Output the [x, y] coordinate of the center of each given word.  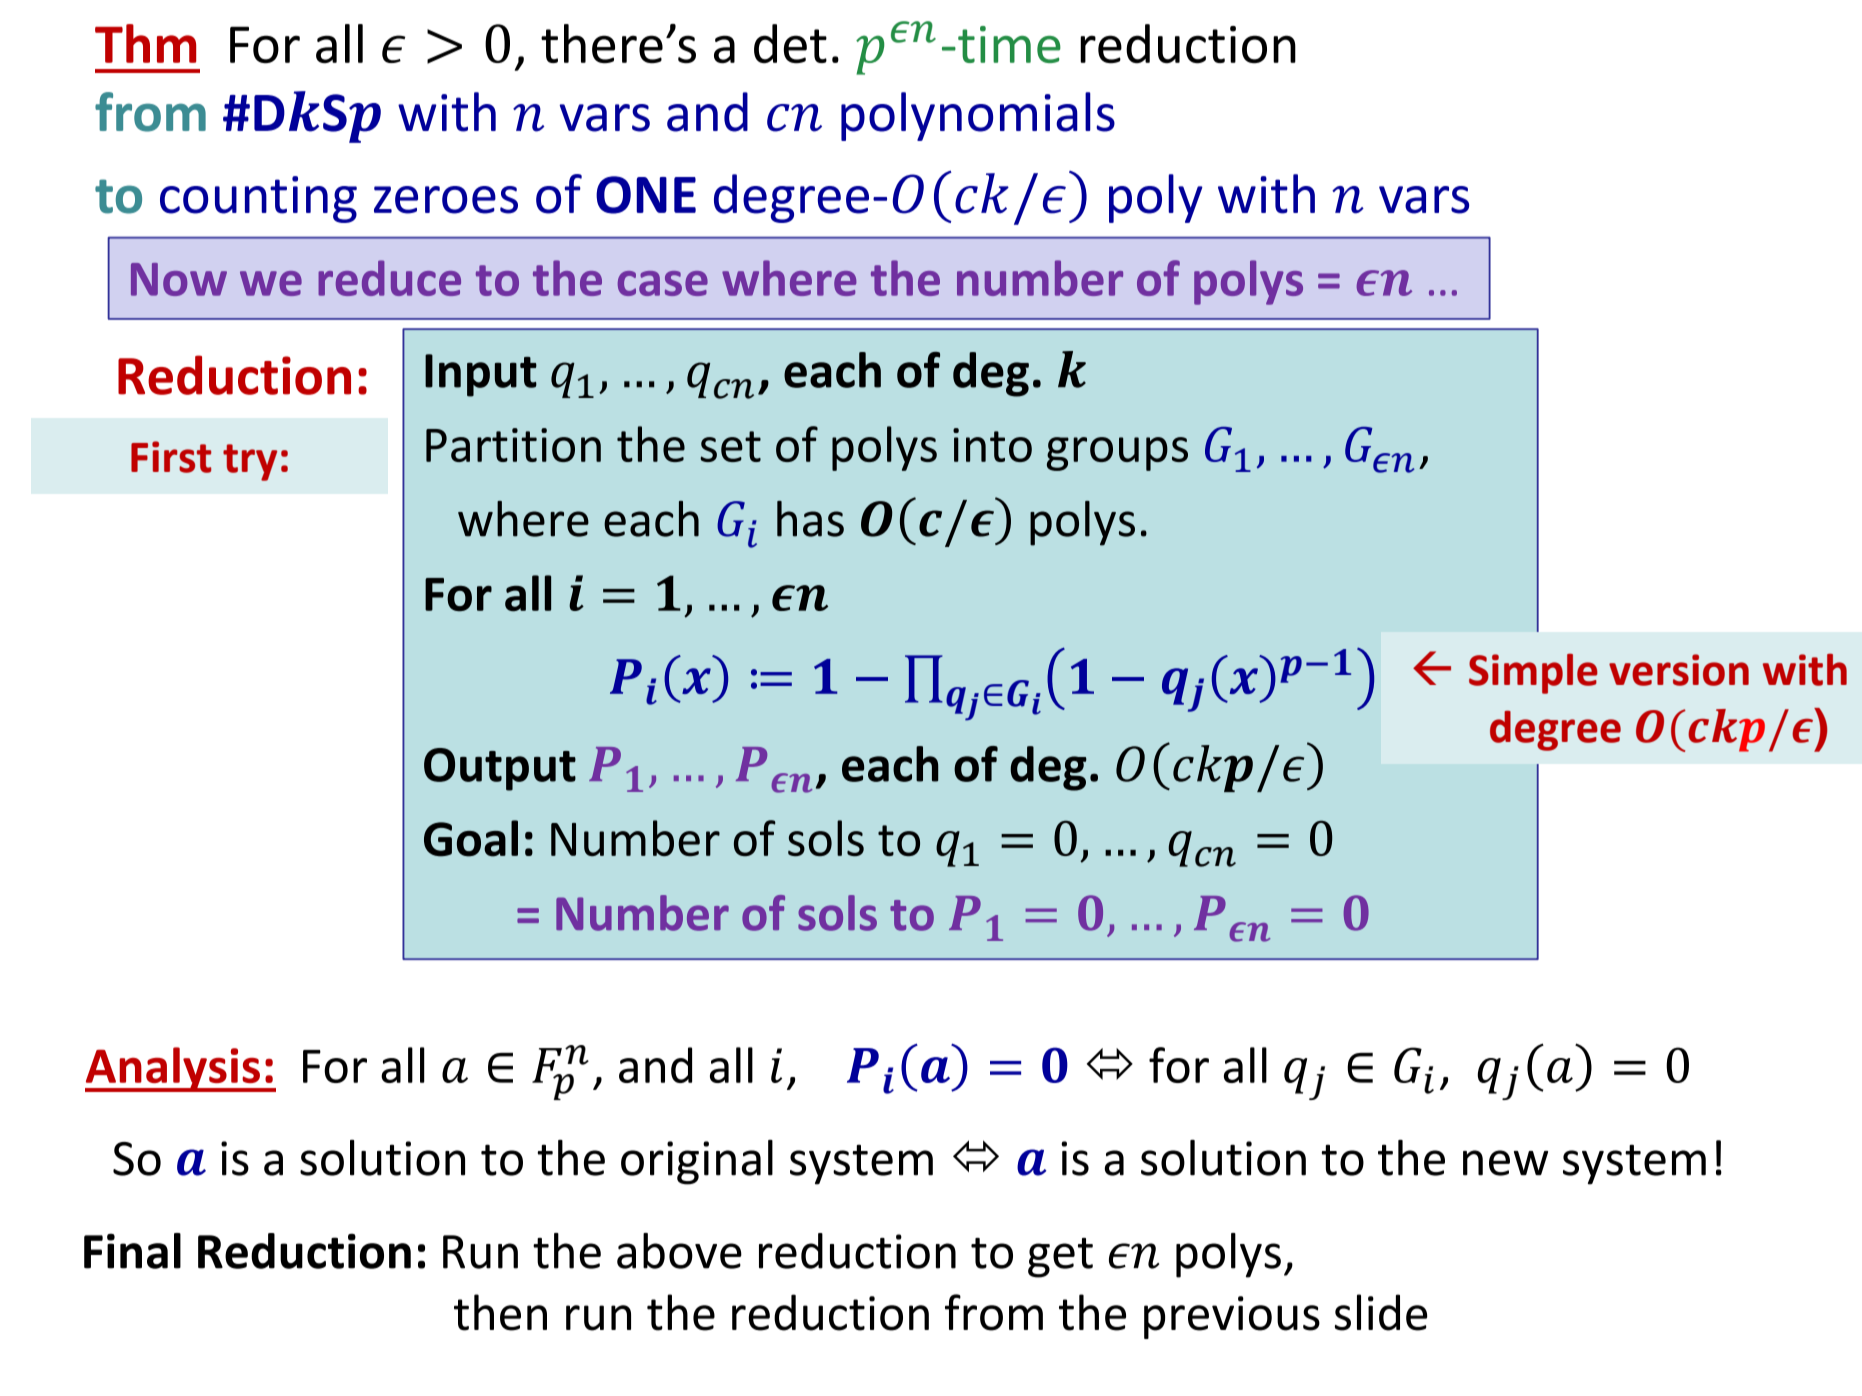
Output [500, 769]
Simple [1533, 674]
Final [132, 1251]
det [790, 43]
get [1060, 1258]
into [992, 445]
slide [1381, 1312]
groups [1117, 454]
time [1009, 44]
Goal [471, 838]
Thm [145, 43]
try [250, 462]
